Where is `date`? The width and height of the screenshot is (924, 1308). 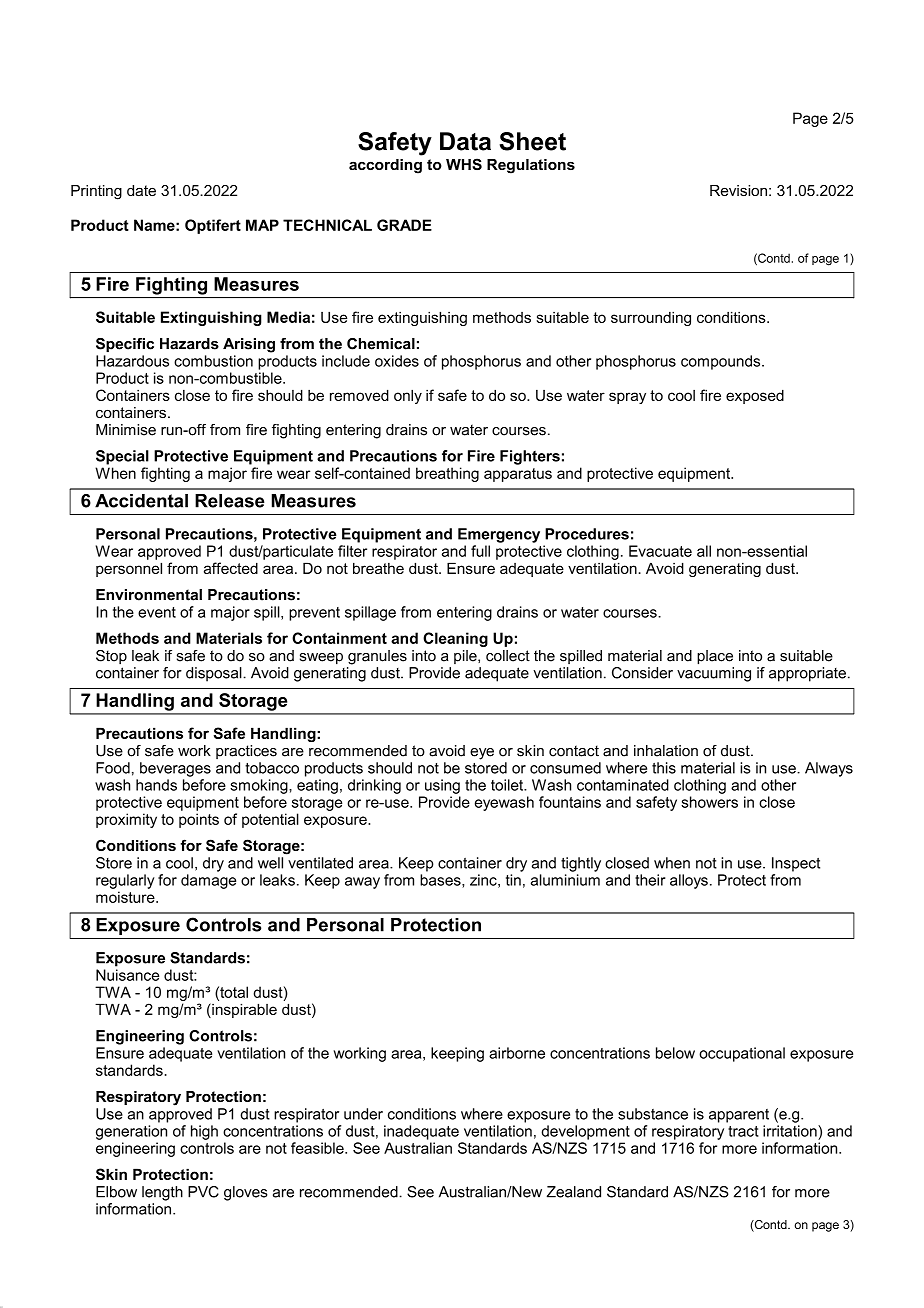 date is located at coordinates (141, 190).
